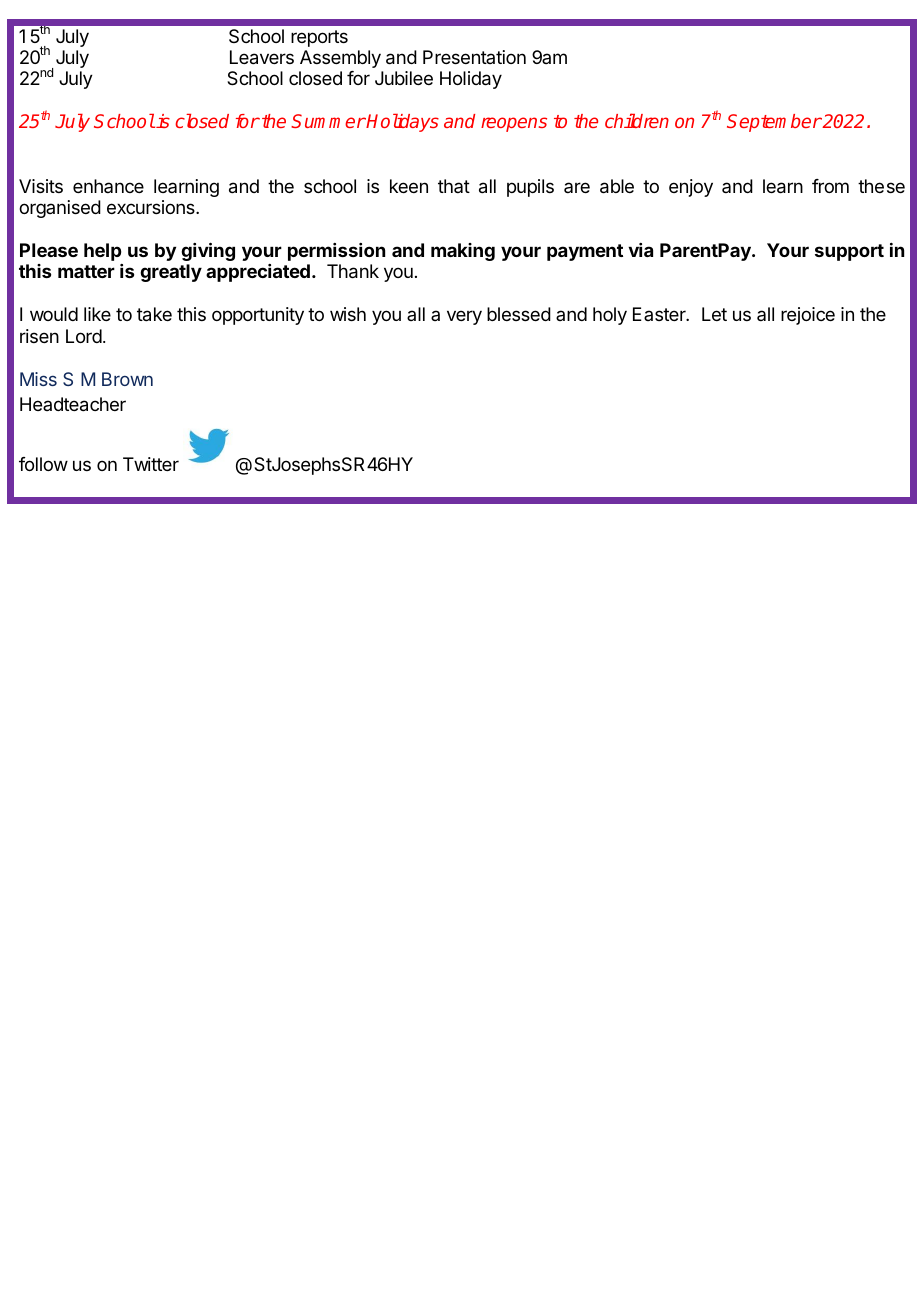  Describe the element at coordinates (849, 252) in the screenshot. I see `support` at that location.
